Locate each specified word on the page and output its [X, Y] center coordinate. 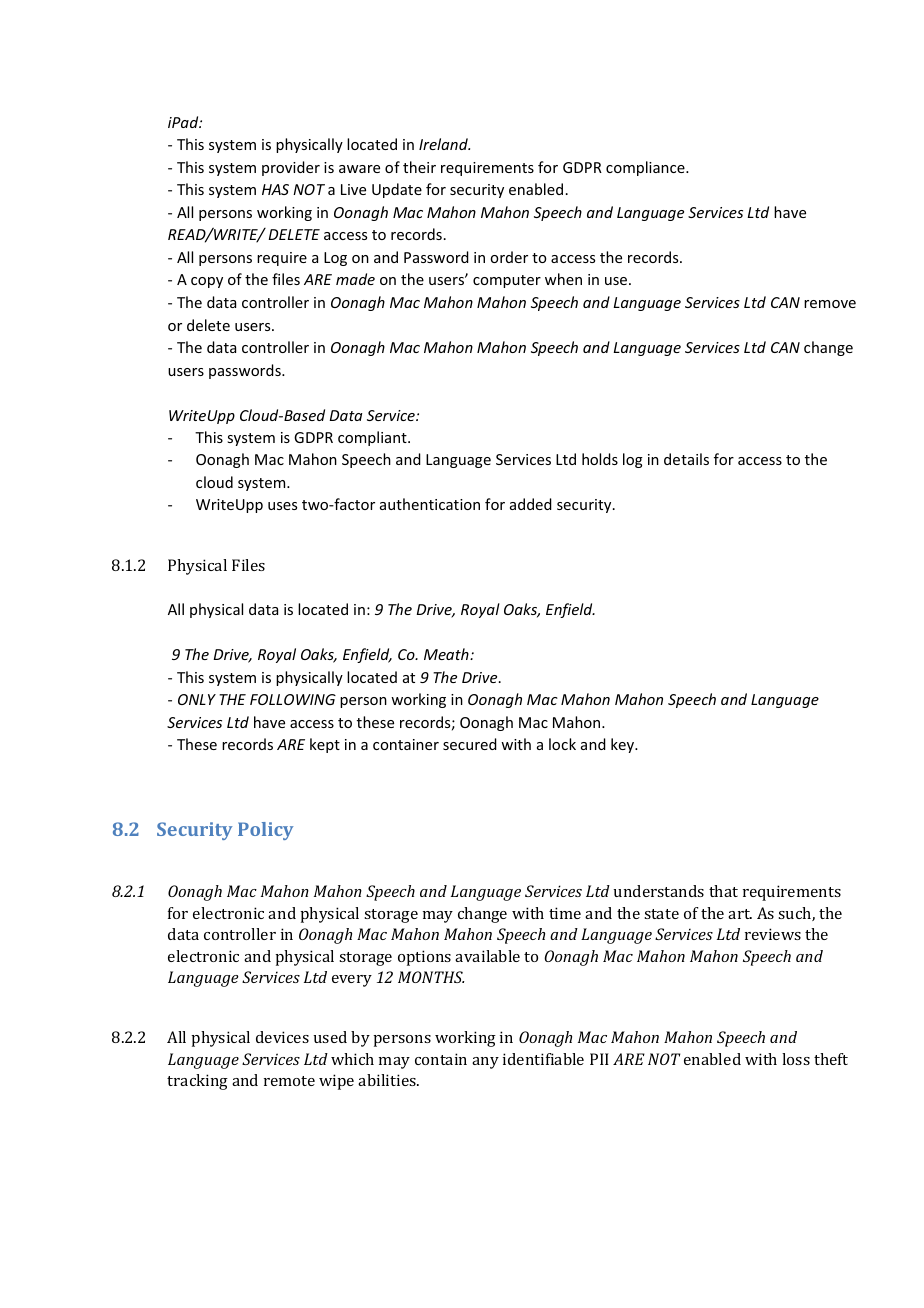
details [686, 459]
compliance [646, 168]
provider [291, 168]
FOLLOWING [293, 699]
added [531, 504]
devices [282, 1037]
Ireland [444, 144]
